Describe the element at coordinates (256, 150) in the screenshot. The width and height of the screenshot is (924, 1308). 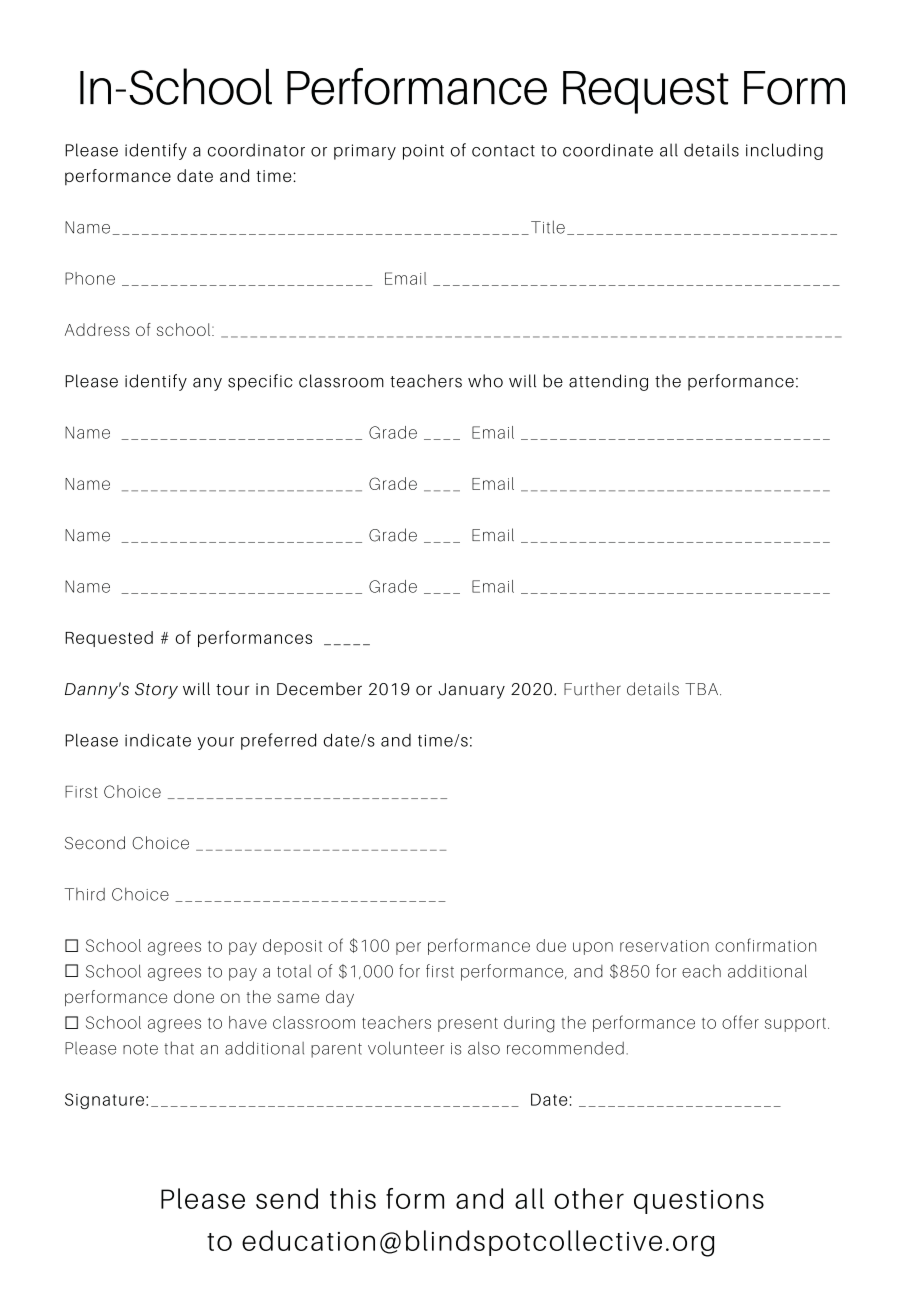
I see `coordinator` at that location.
